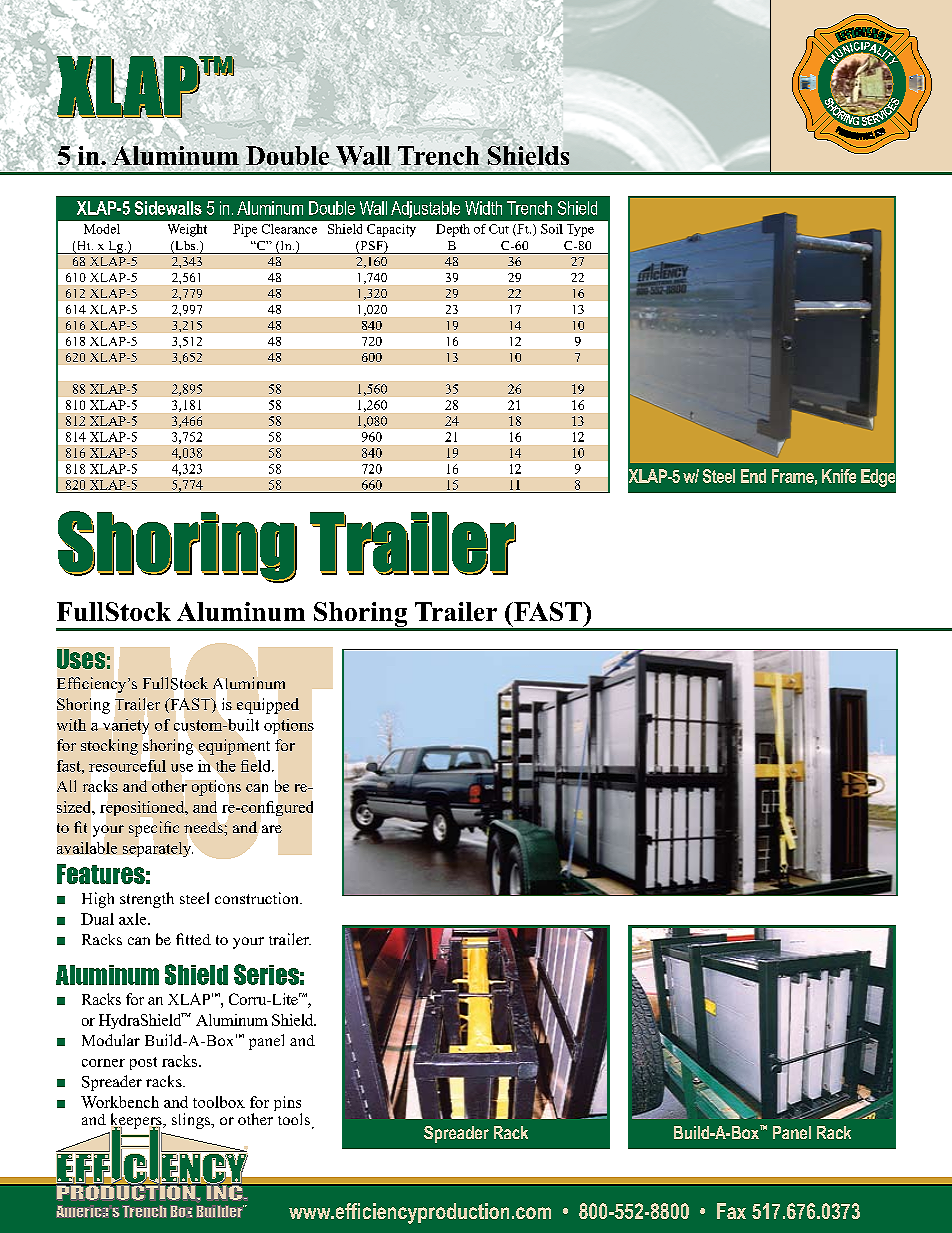  Describe the element at coordinates (154, 829) in the screenshot. I see `specific` at that location.
